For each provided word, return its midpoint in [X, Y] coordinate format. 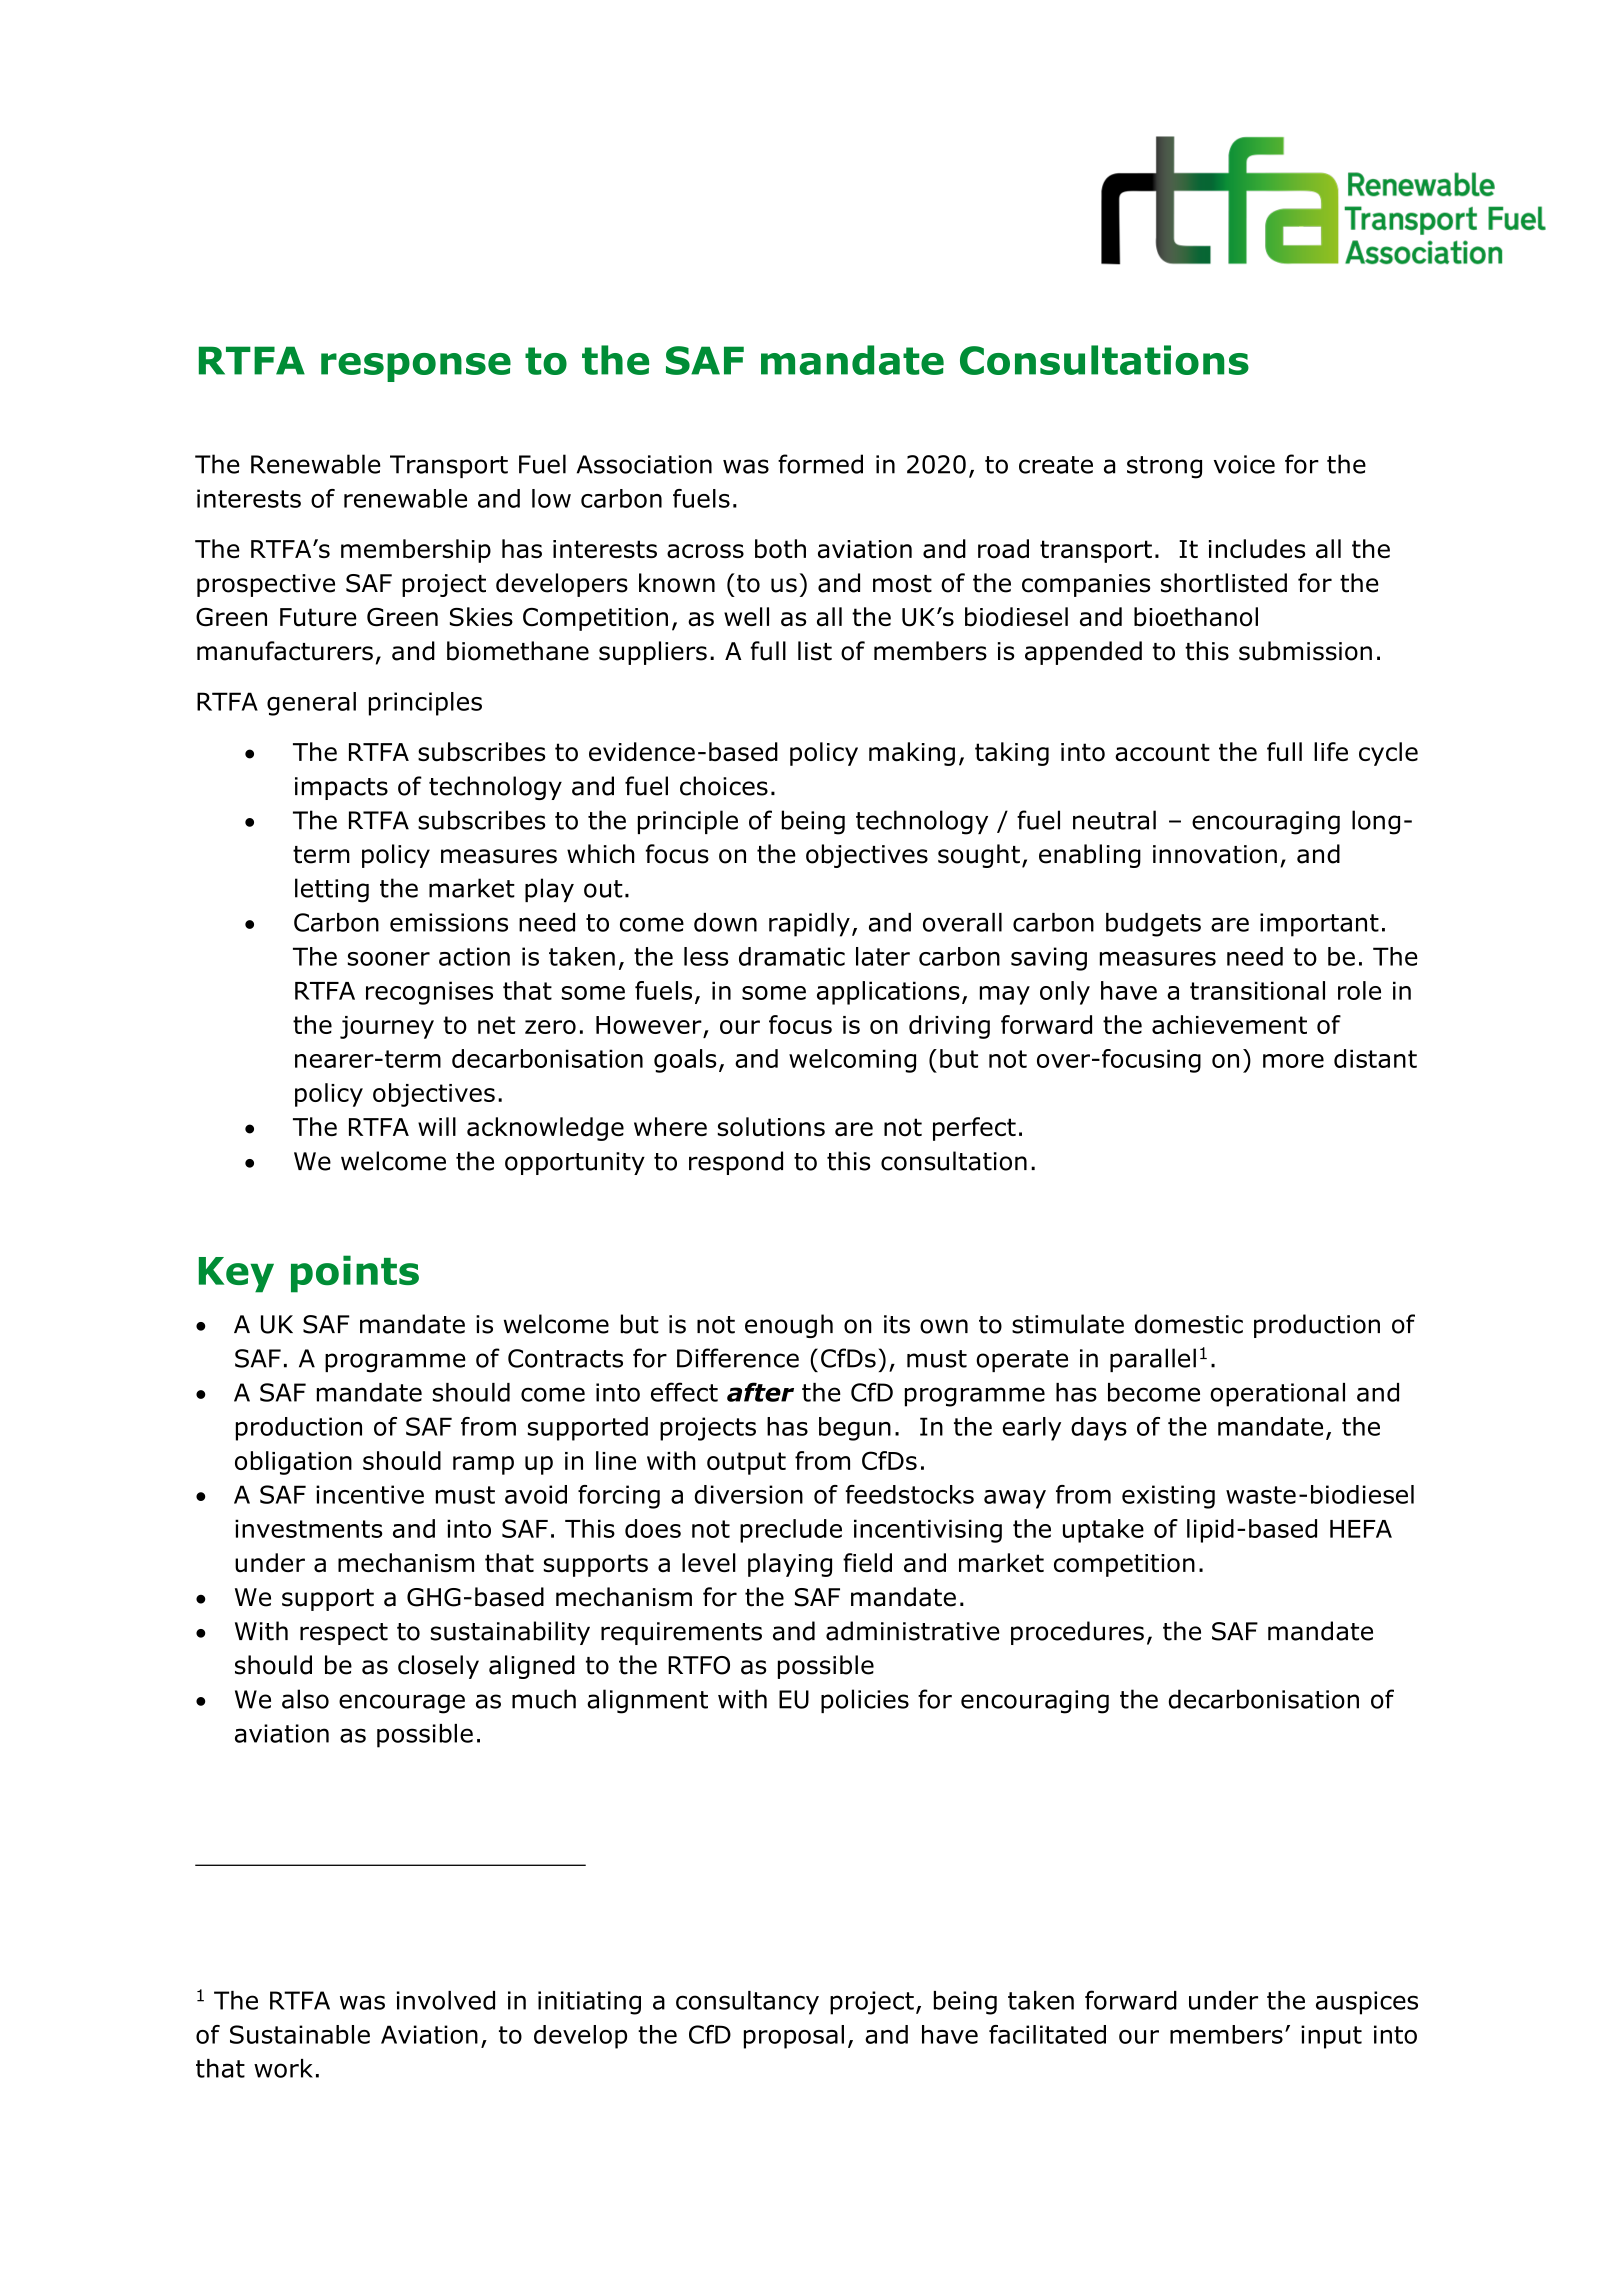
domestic [1189, 1324]
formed [820, 464]
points [355, 1274]
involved [446, 2000]
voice [1244, 464]
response [416, 367]
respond [736, 1163]
